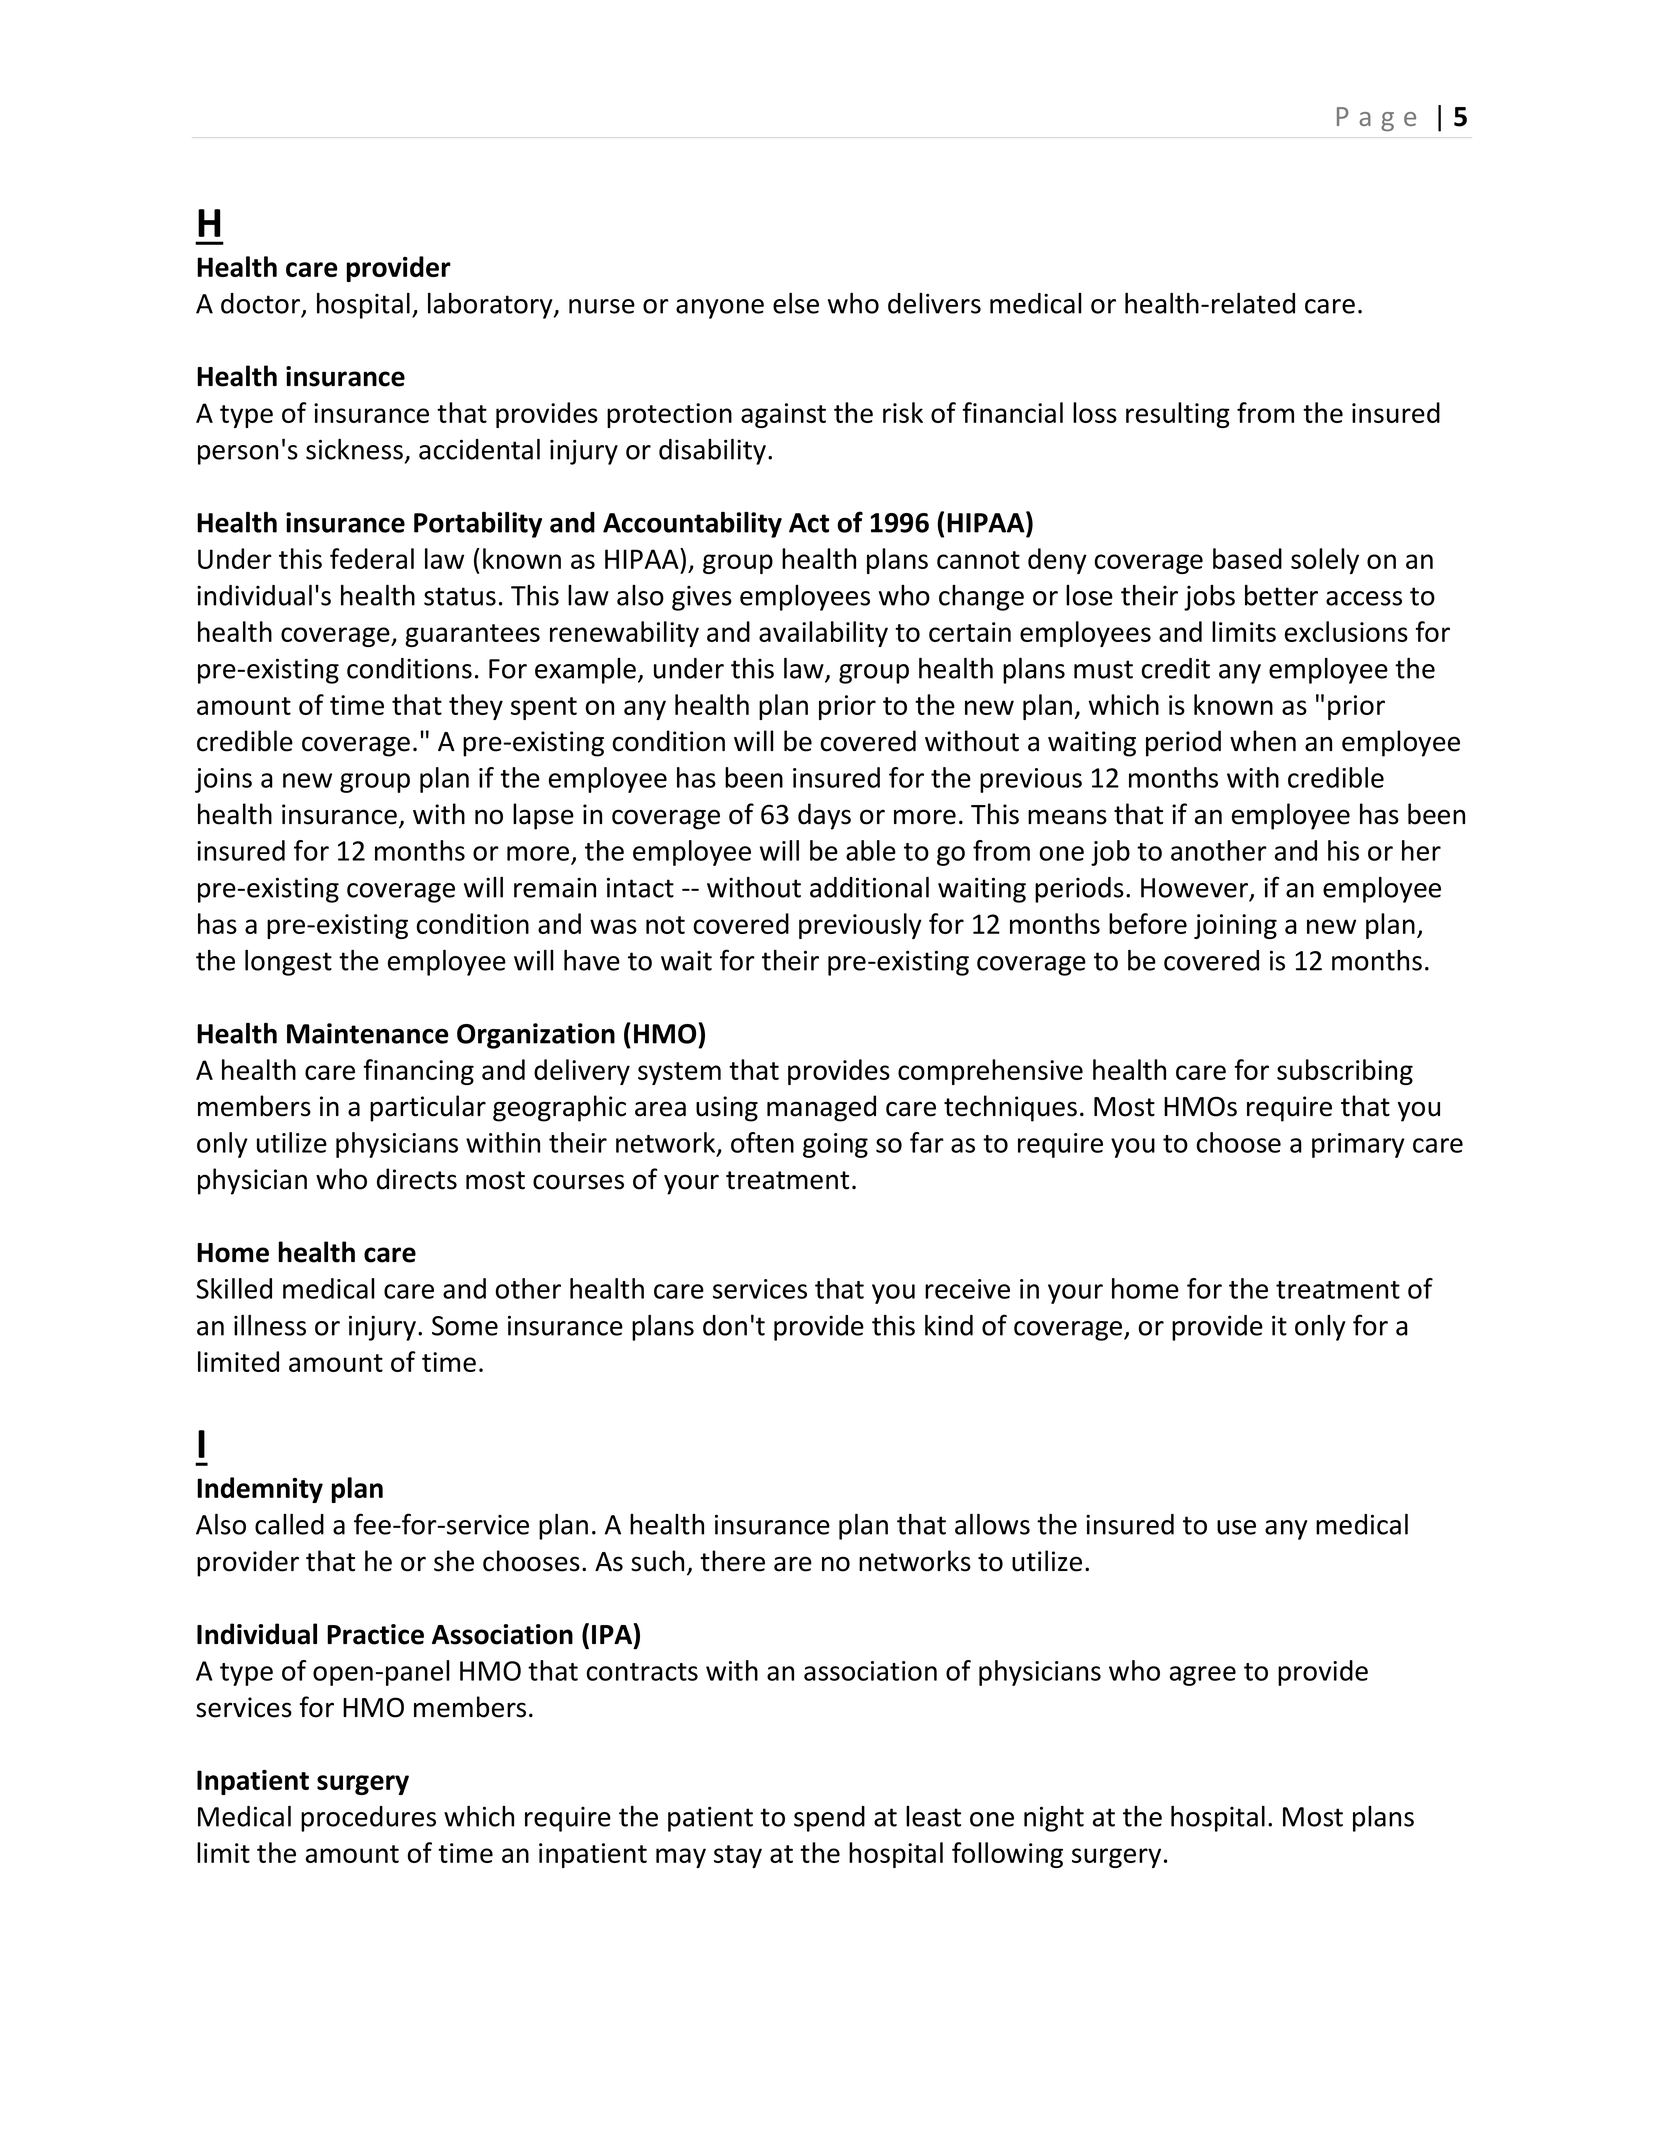  I want to click on additional, so click(869, 887).
